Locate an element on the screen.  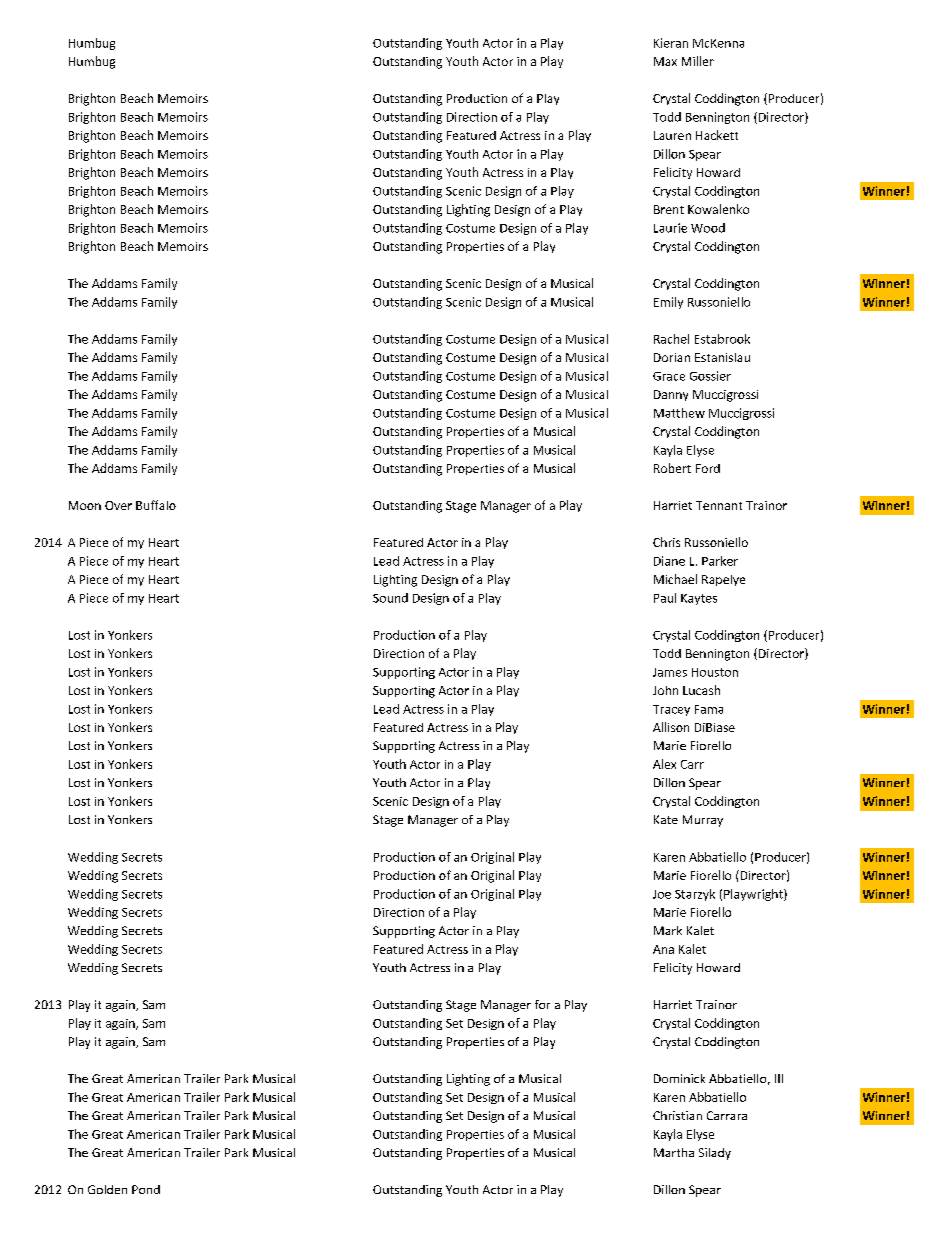
Dorian is located at coordinates (672, 357).
